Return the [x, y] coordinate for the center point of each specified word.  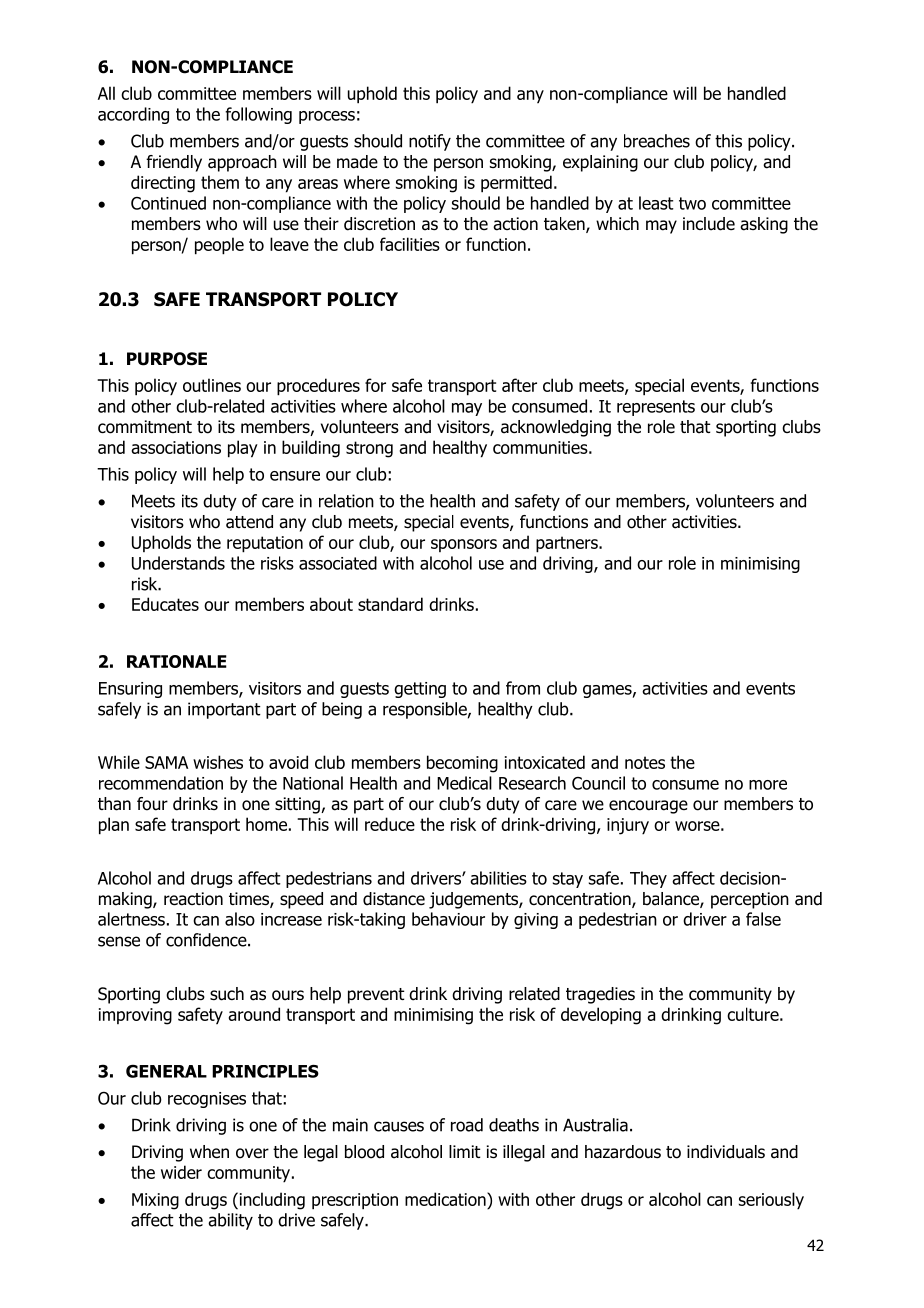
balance [672, 900]
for [375, 385]
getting [420, 690]
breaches [657, 141]
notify [430, 142]
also [240, 919]
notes [645, 762]
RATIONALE [177, 661]
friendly [174, 163]
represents [656, 408]
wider [181, 1172]
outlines [212, 385]
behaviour [448, 919]
